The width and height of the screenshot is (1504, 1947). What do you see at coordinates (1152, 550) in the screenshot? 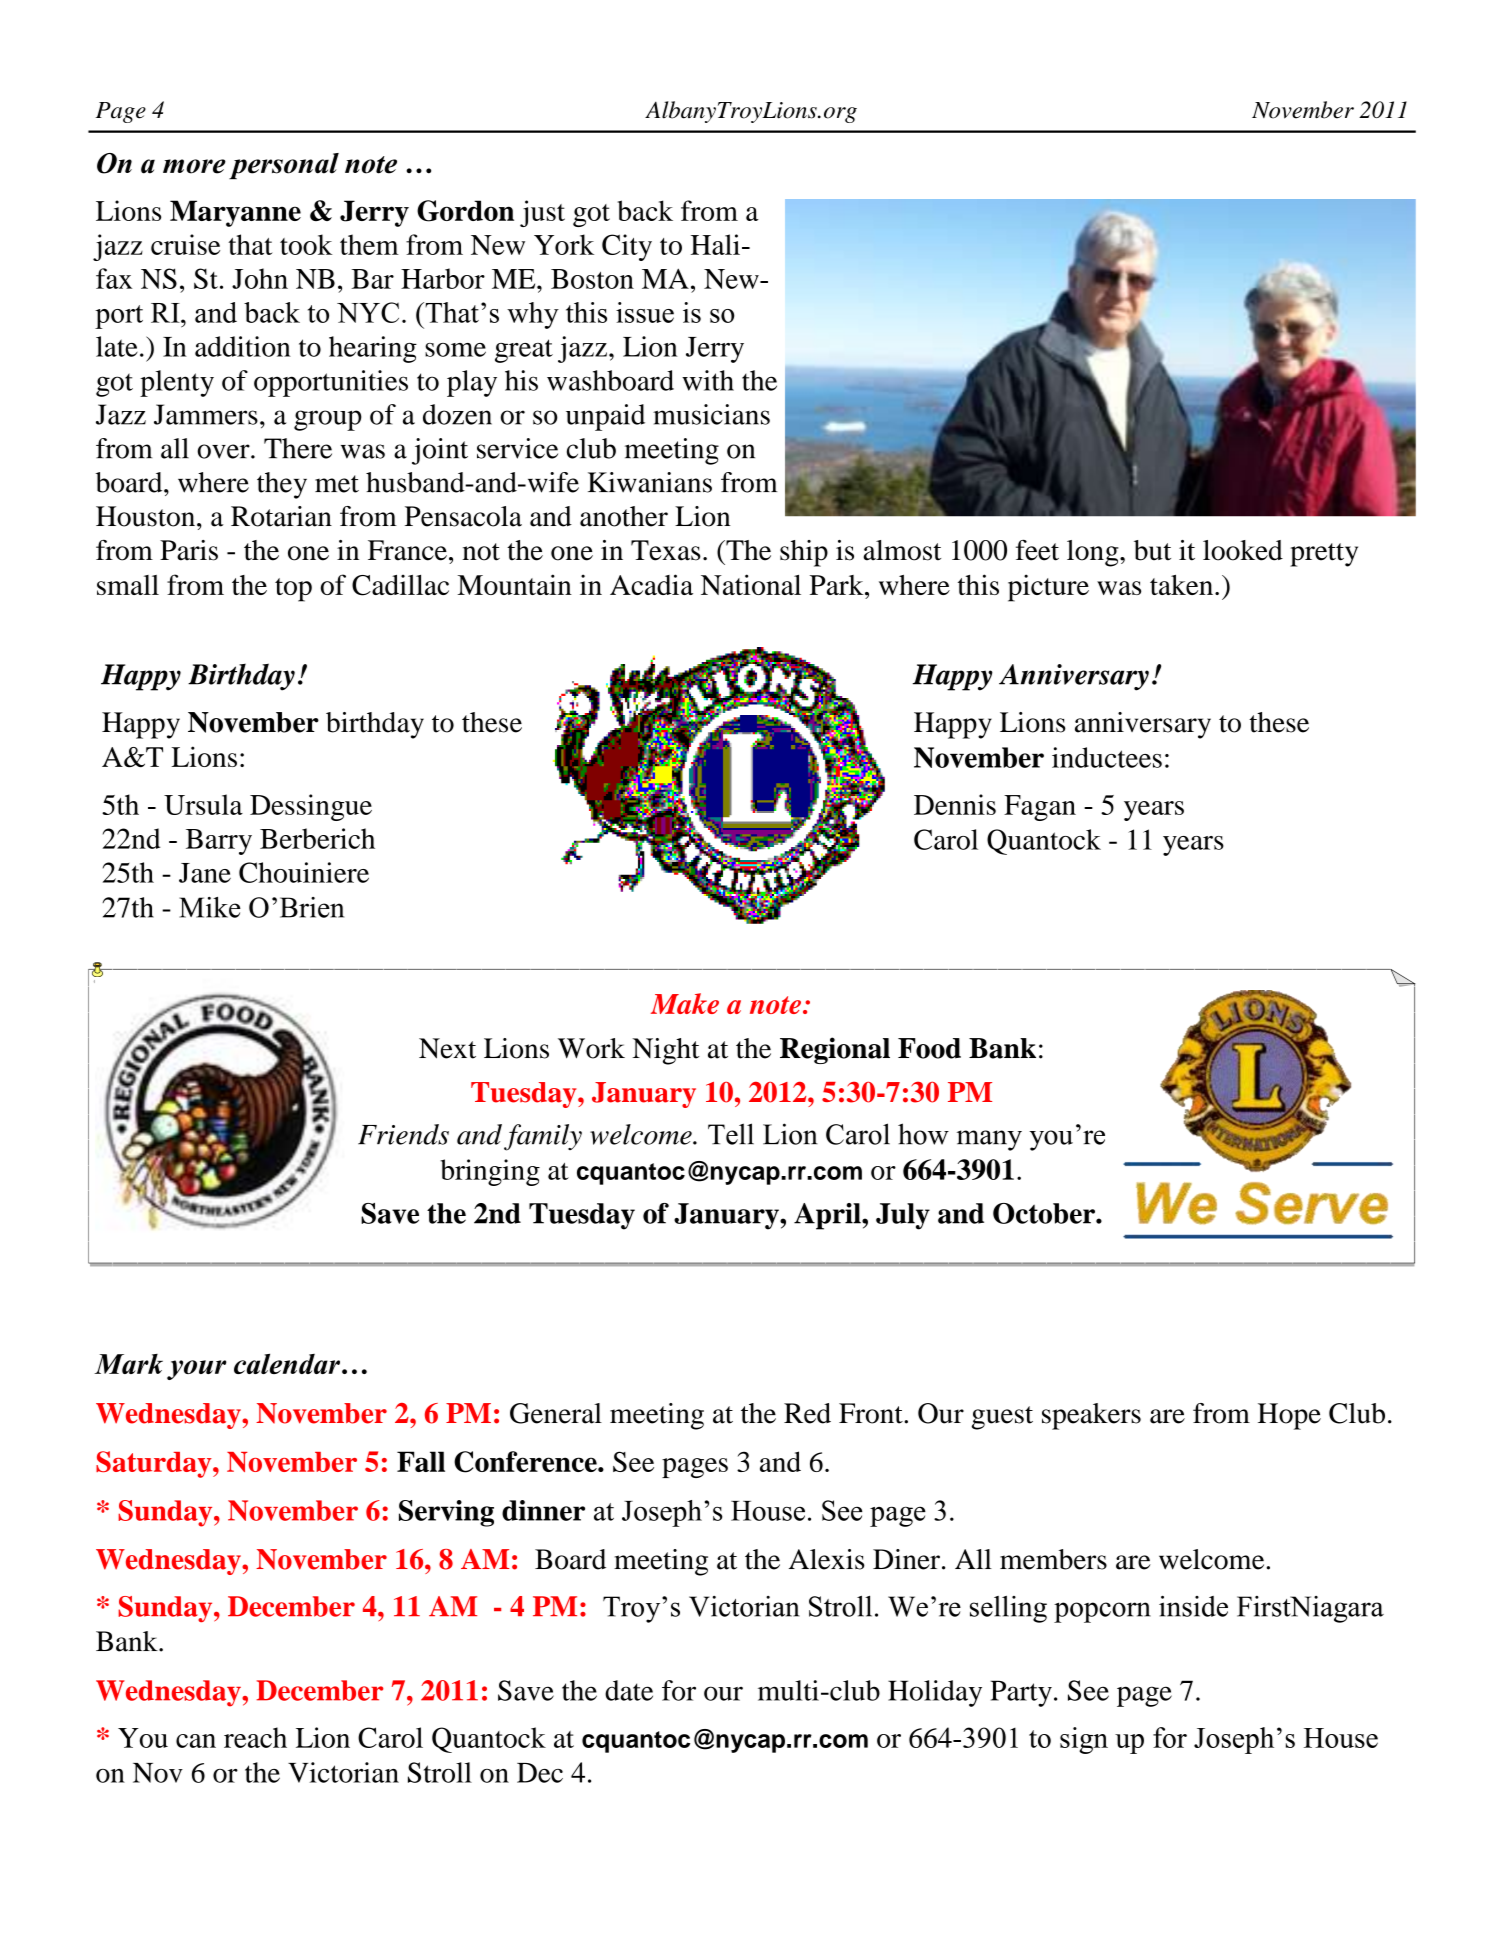
I see `but` at bounding box center [1152, 550].
